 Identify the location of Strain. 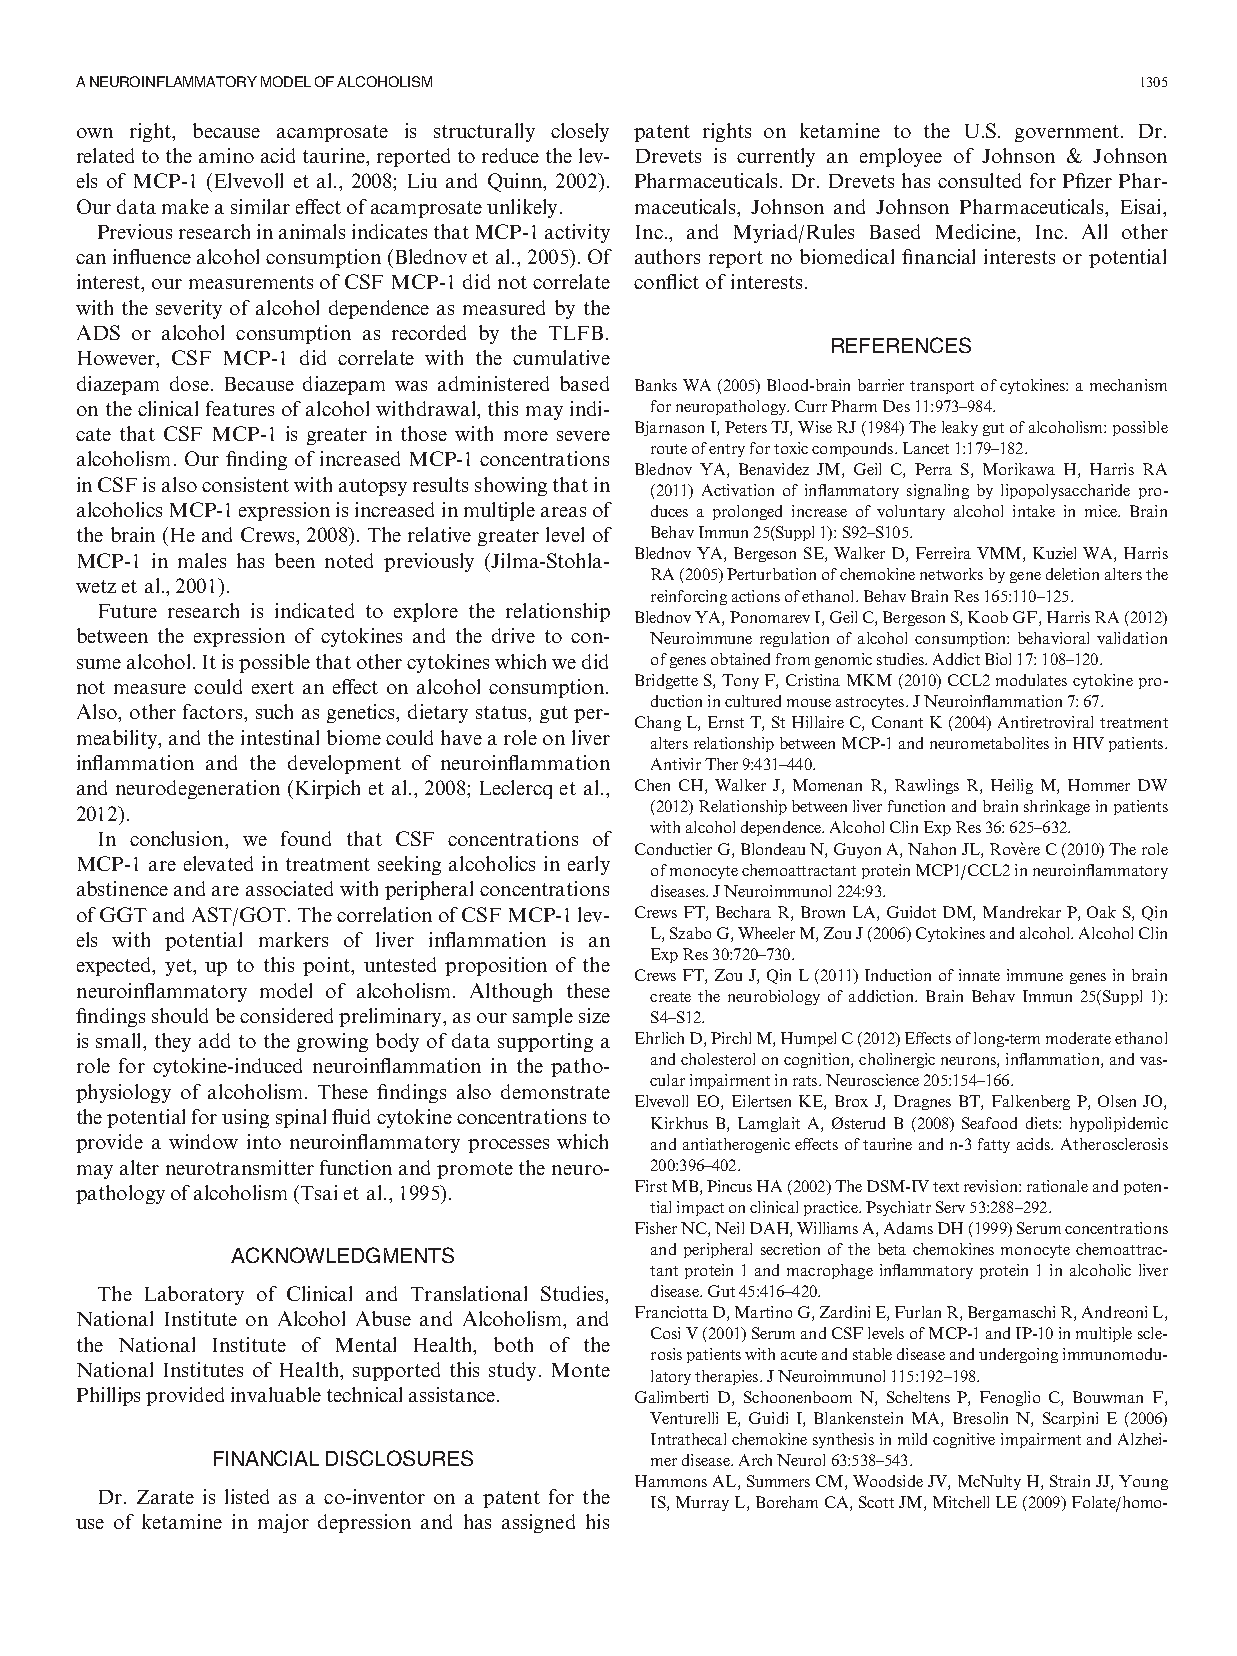
(1070, 1481).
